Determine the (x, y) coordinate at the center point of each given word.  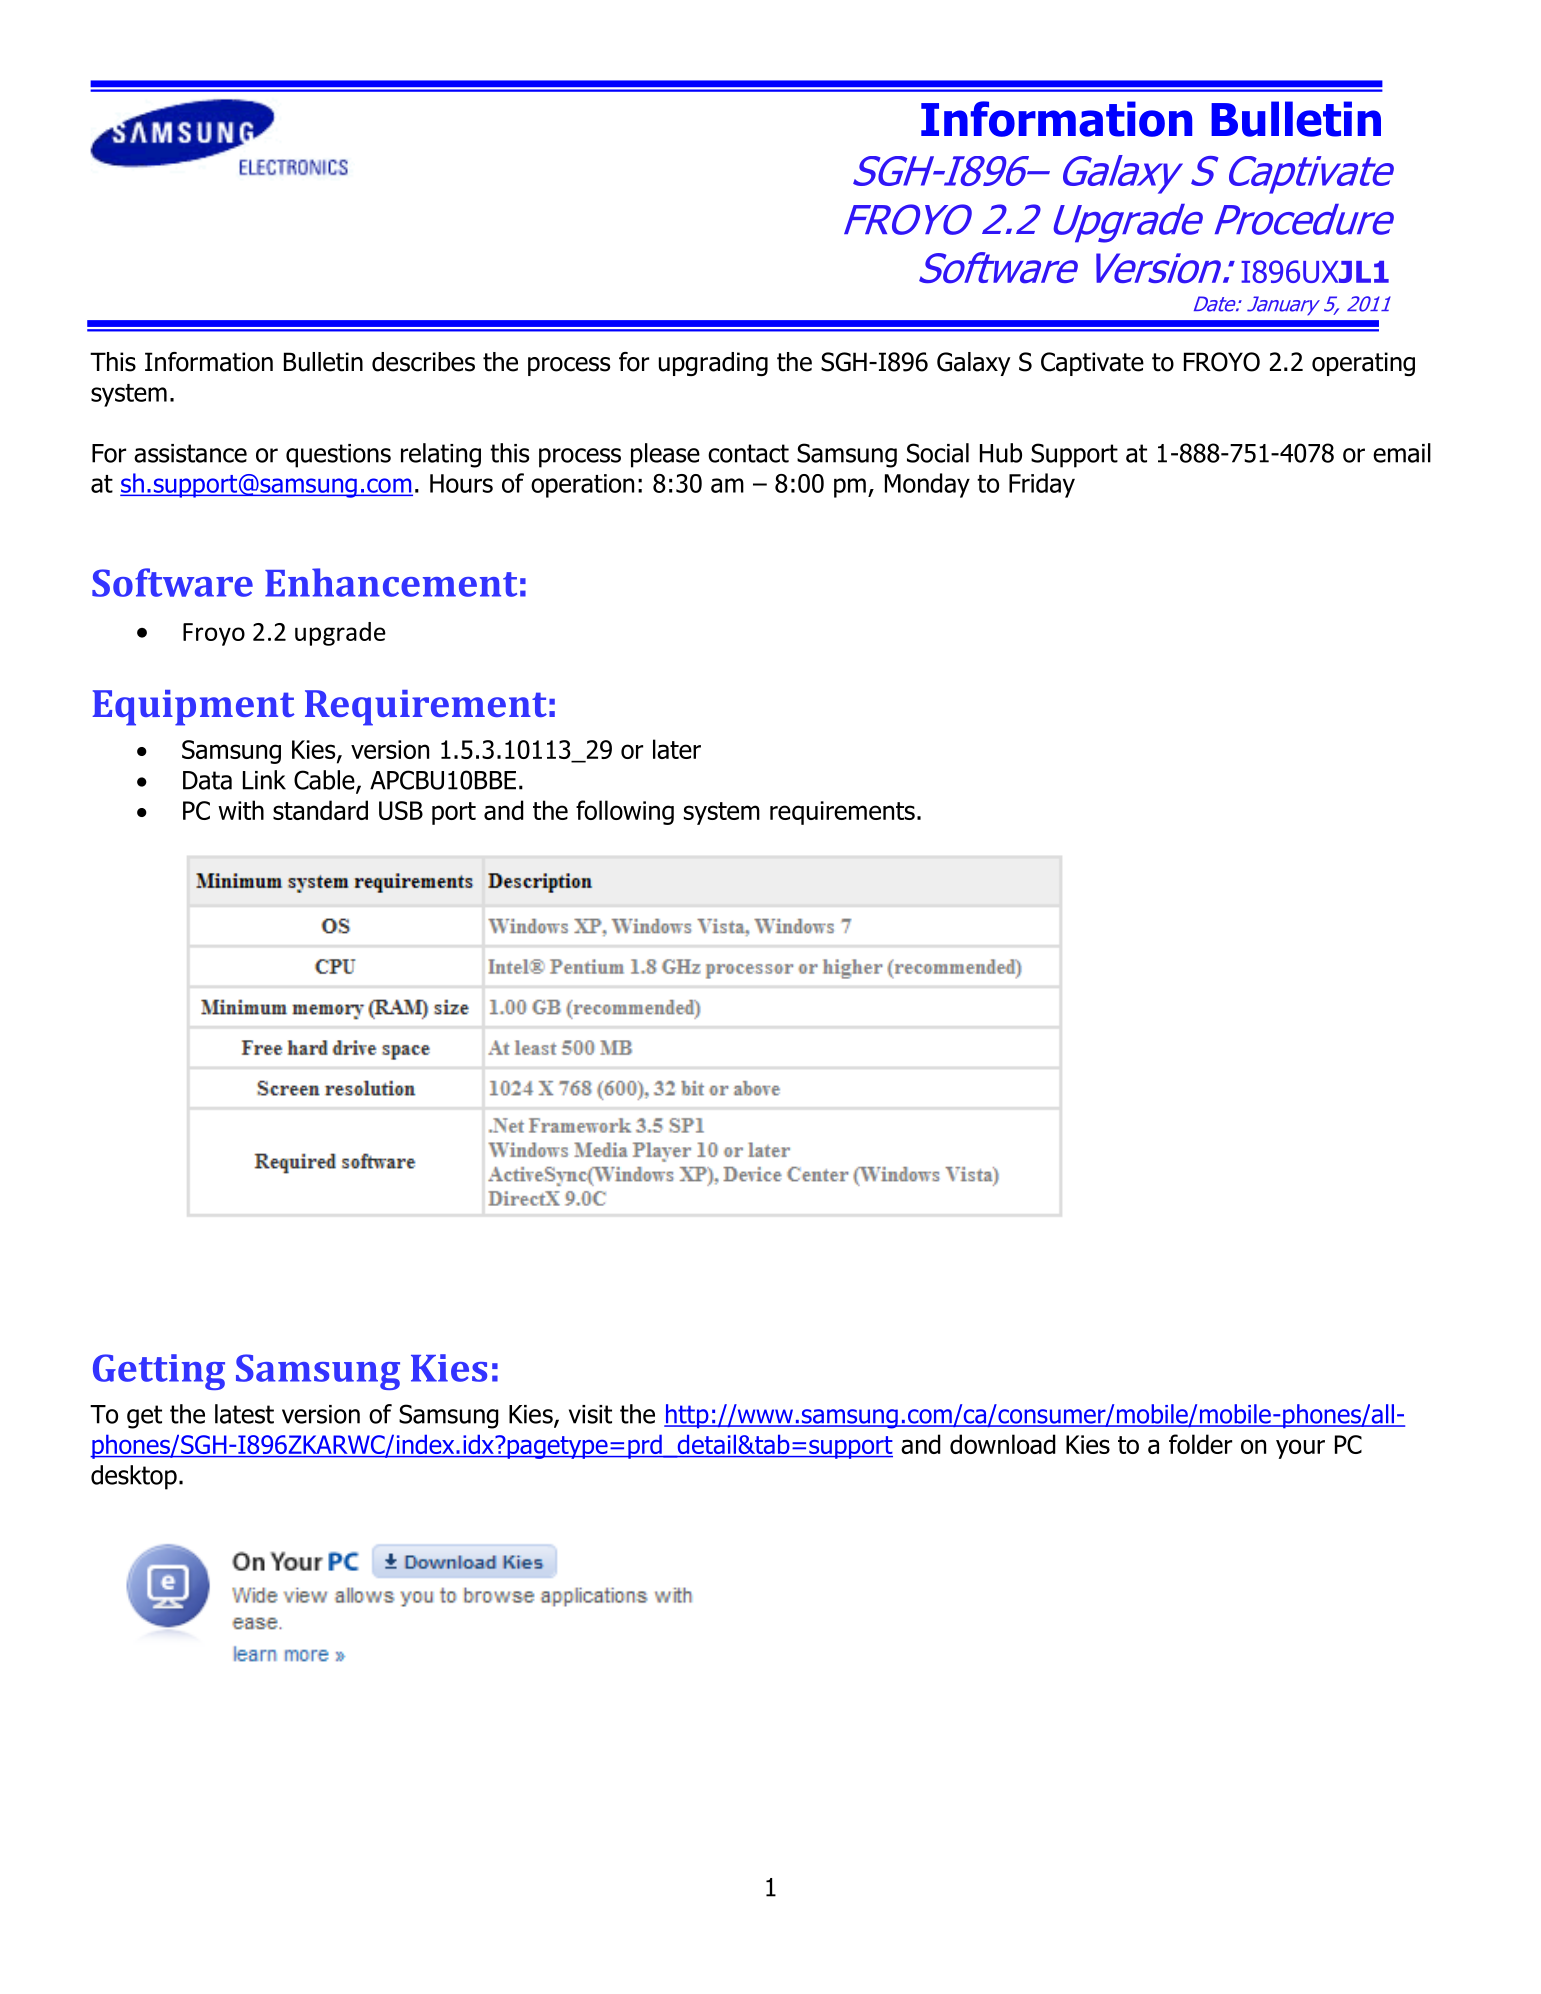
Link (264, 780)
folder (1200, 1444)
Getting (159, 1372)
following (625, 812)
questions (338, 456)
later (677, 749)
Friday (1042, 485)
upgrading (713, 364)
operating (1363, 364)
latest (244, 1414)
